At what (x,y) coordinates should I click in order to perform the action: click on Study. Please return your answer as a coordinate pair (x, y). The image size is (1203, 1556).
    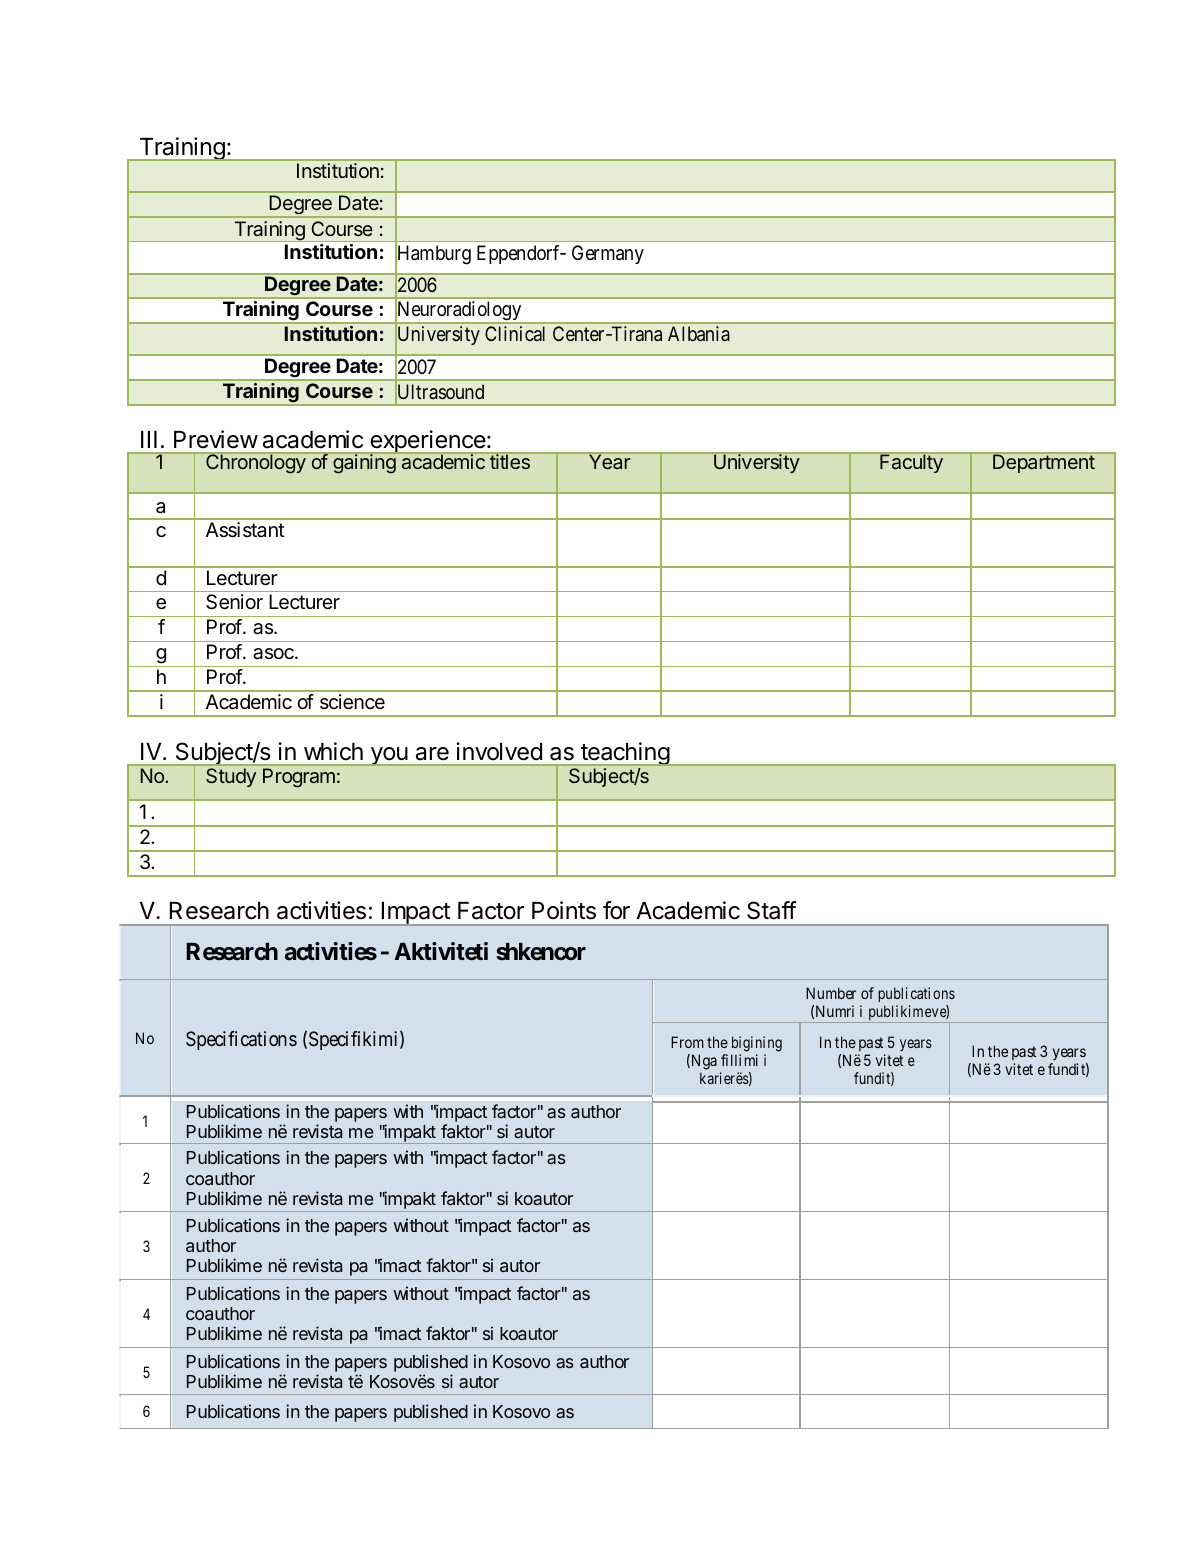
    Looking at the image, I should click on (231, 777).
